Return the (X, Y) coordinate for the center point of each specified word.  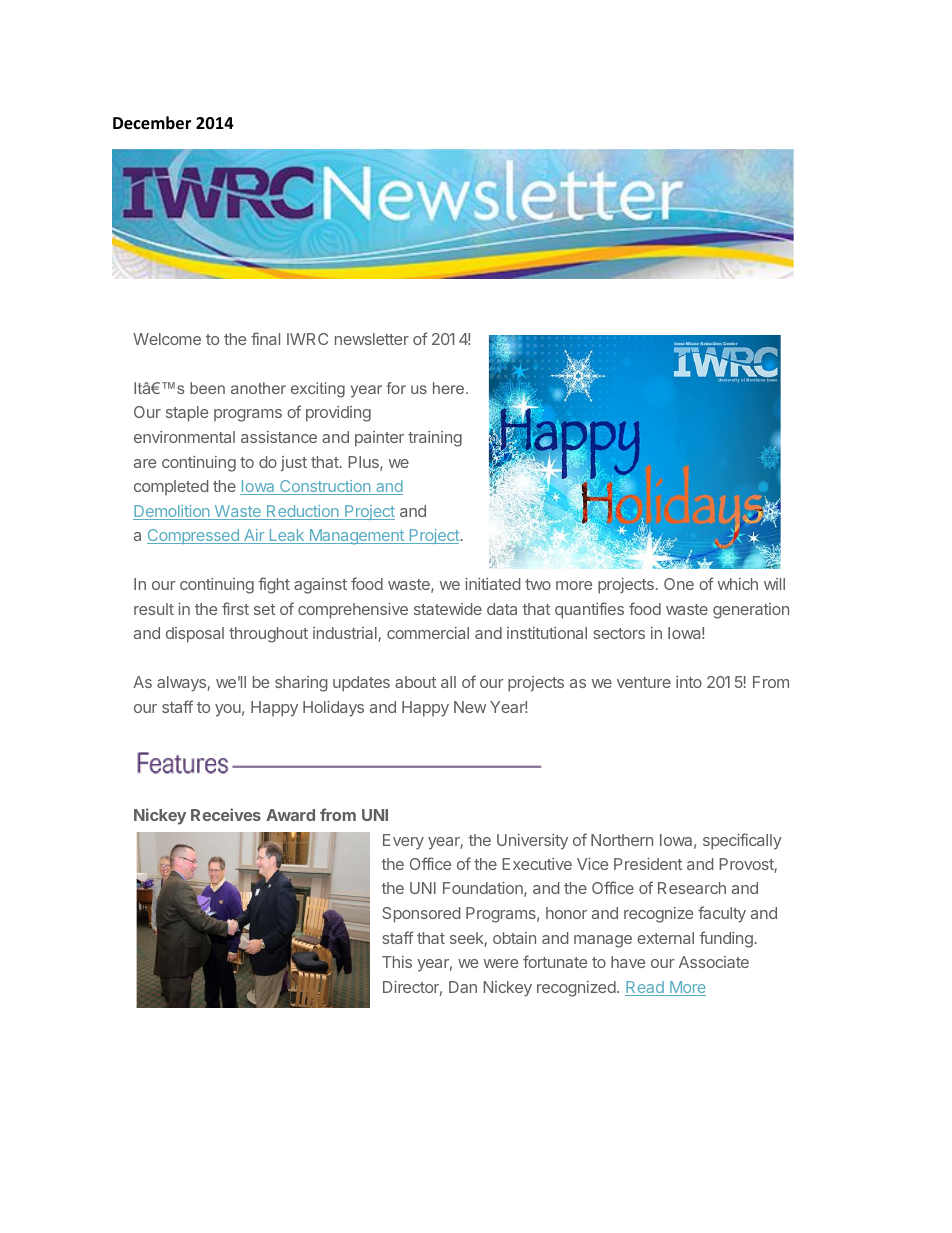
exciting (318, 390)
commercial (428, 633)
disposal (195, 635)
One (679, 584)
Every (403, 842)
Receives (226, 814)
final (265, 338)
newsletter (372, 339)
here (450, 388)
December (152, 123)
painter (379, 439)
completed (171, 487)
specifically (742, 841)
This (397, 962)
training (435, 439)
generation (751, 611)
